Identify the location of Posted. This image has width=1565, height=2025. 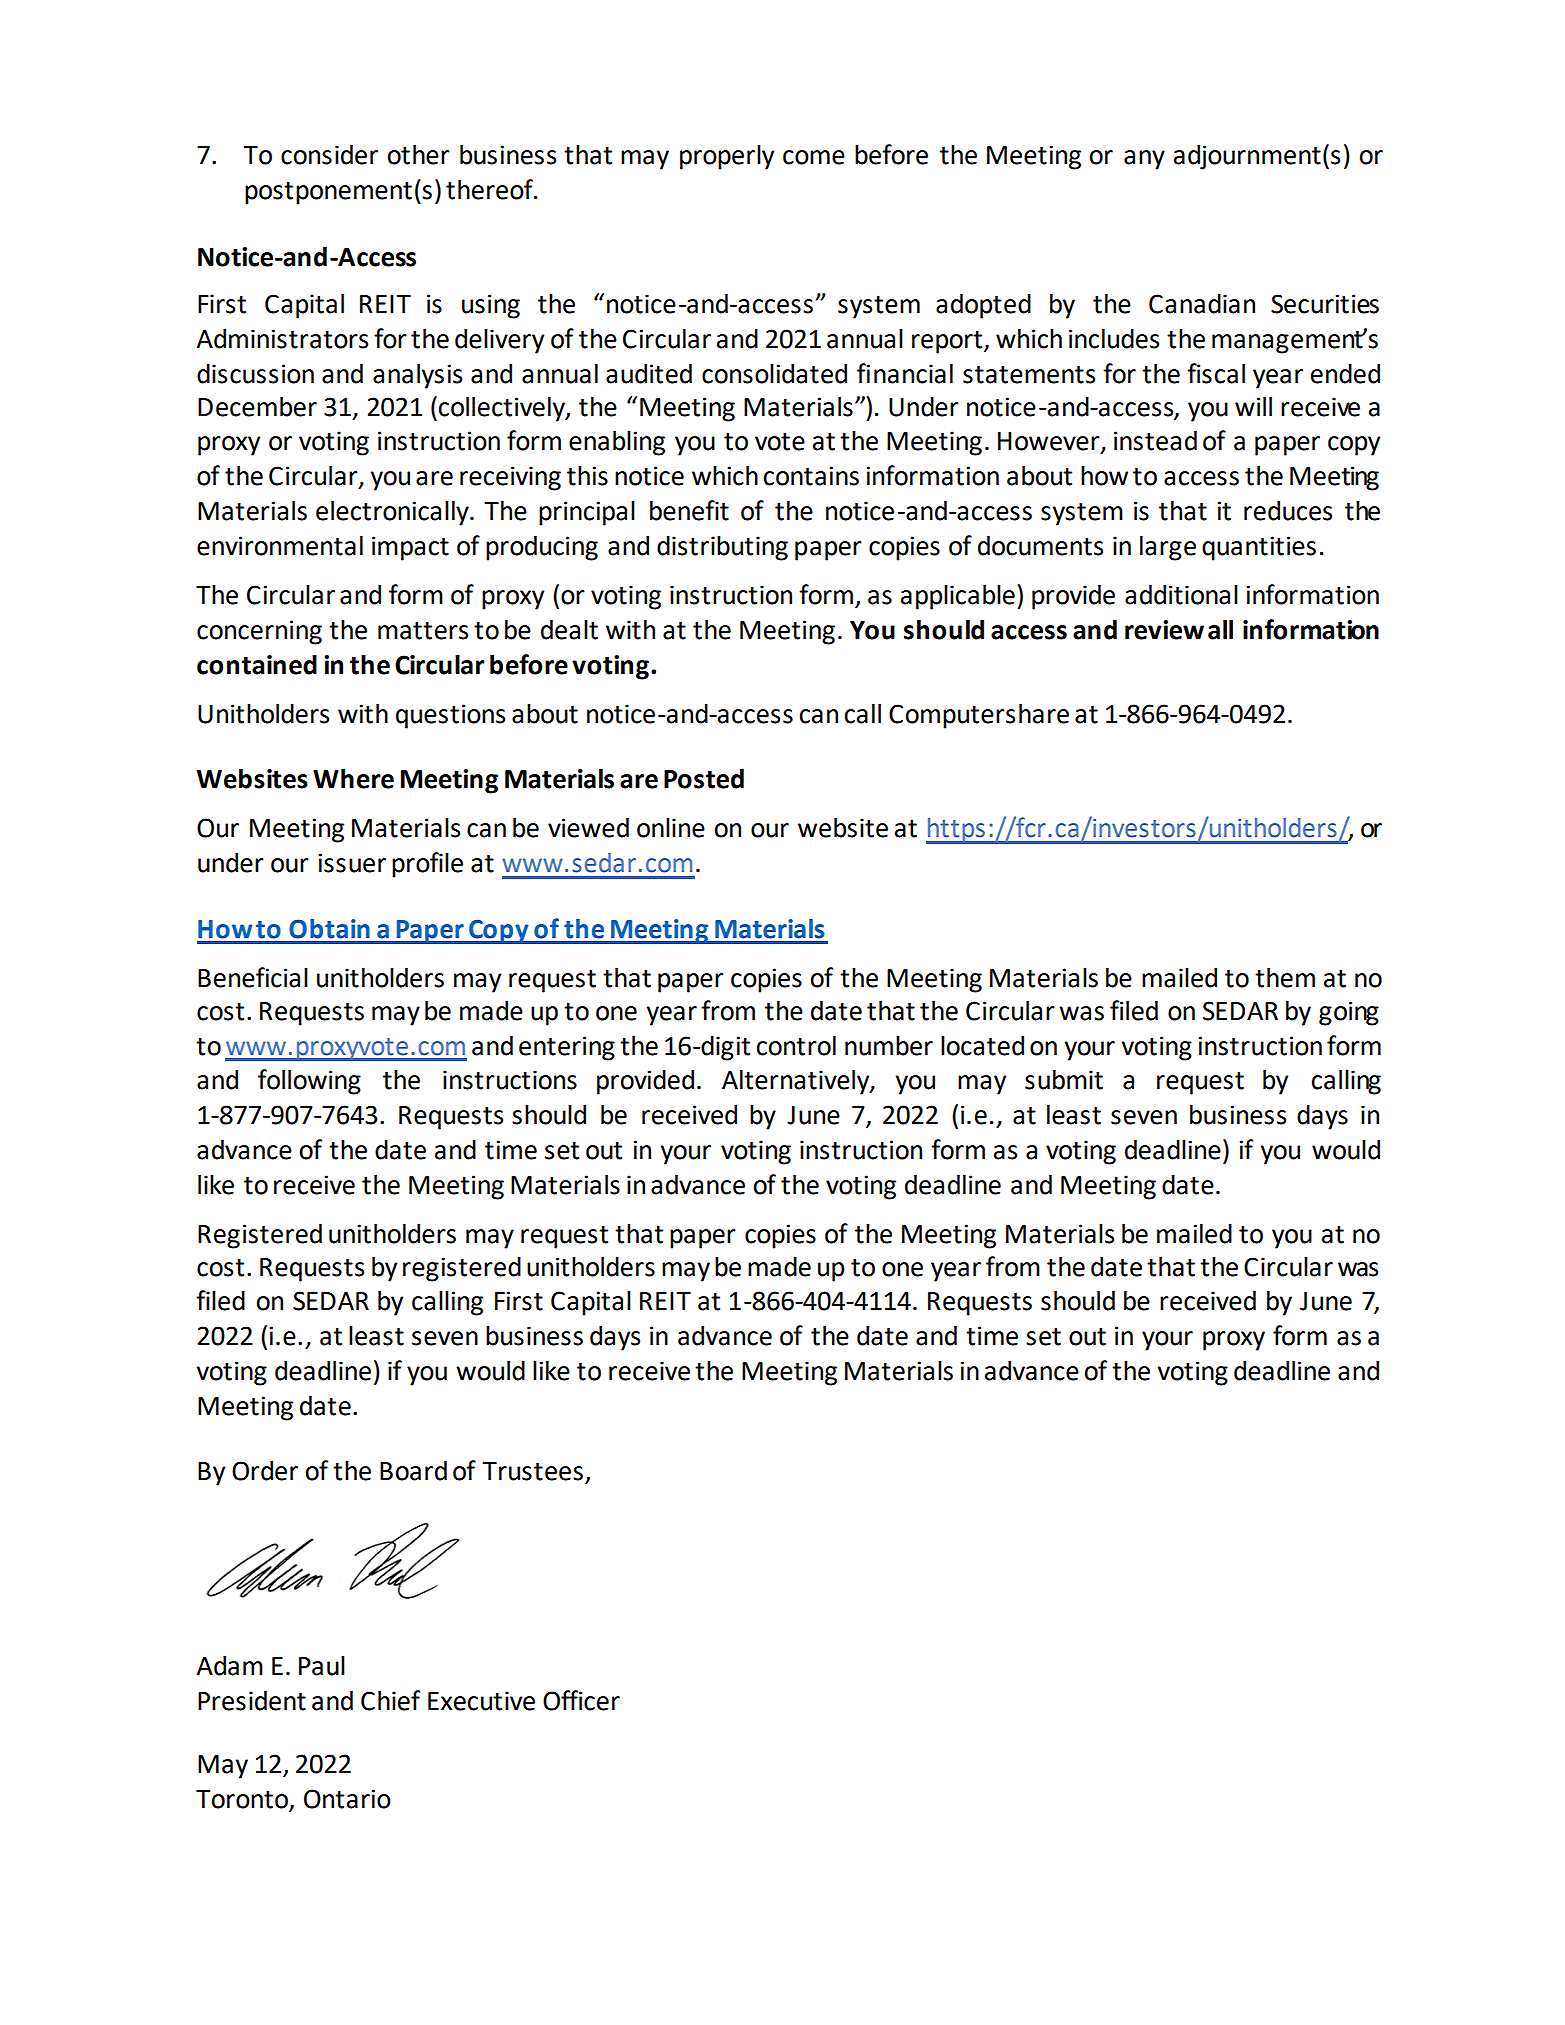
(704, 778).
